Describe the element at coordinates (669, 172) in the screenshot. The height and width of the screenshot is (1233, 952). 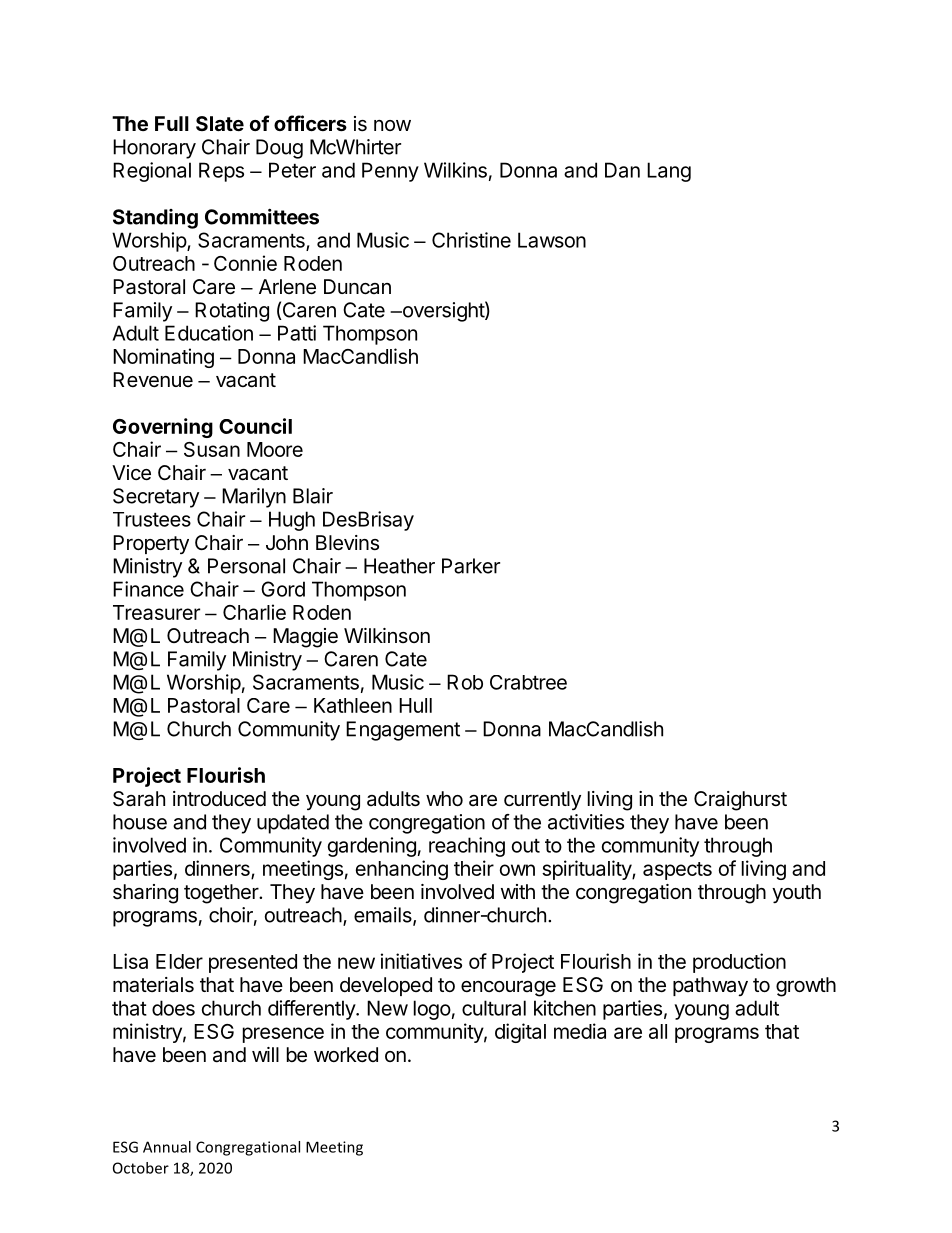
I see `Lang` at that location.
